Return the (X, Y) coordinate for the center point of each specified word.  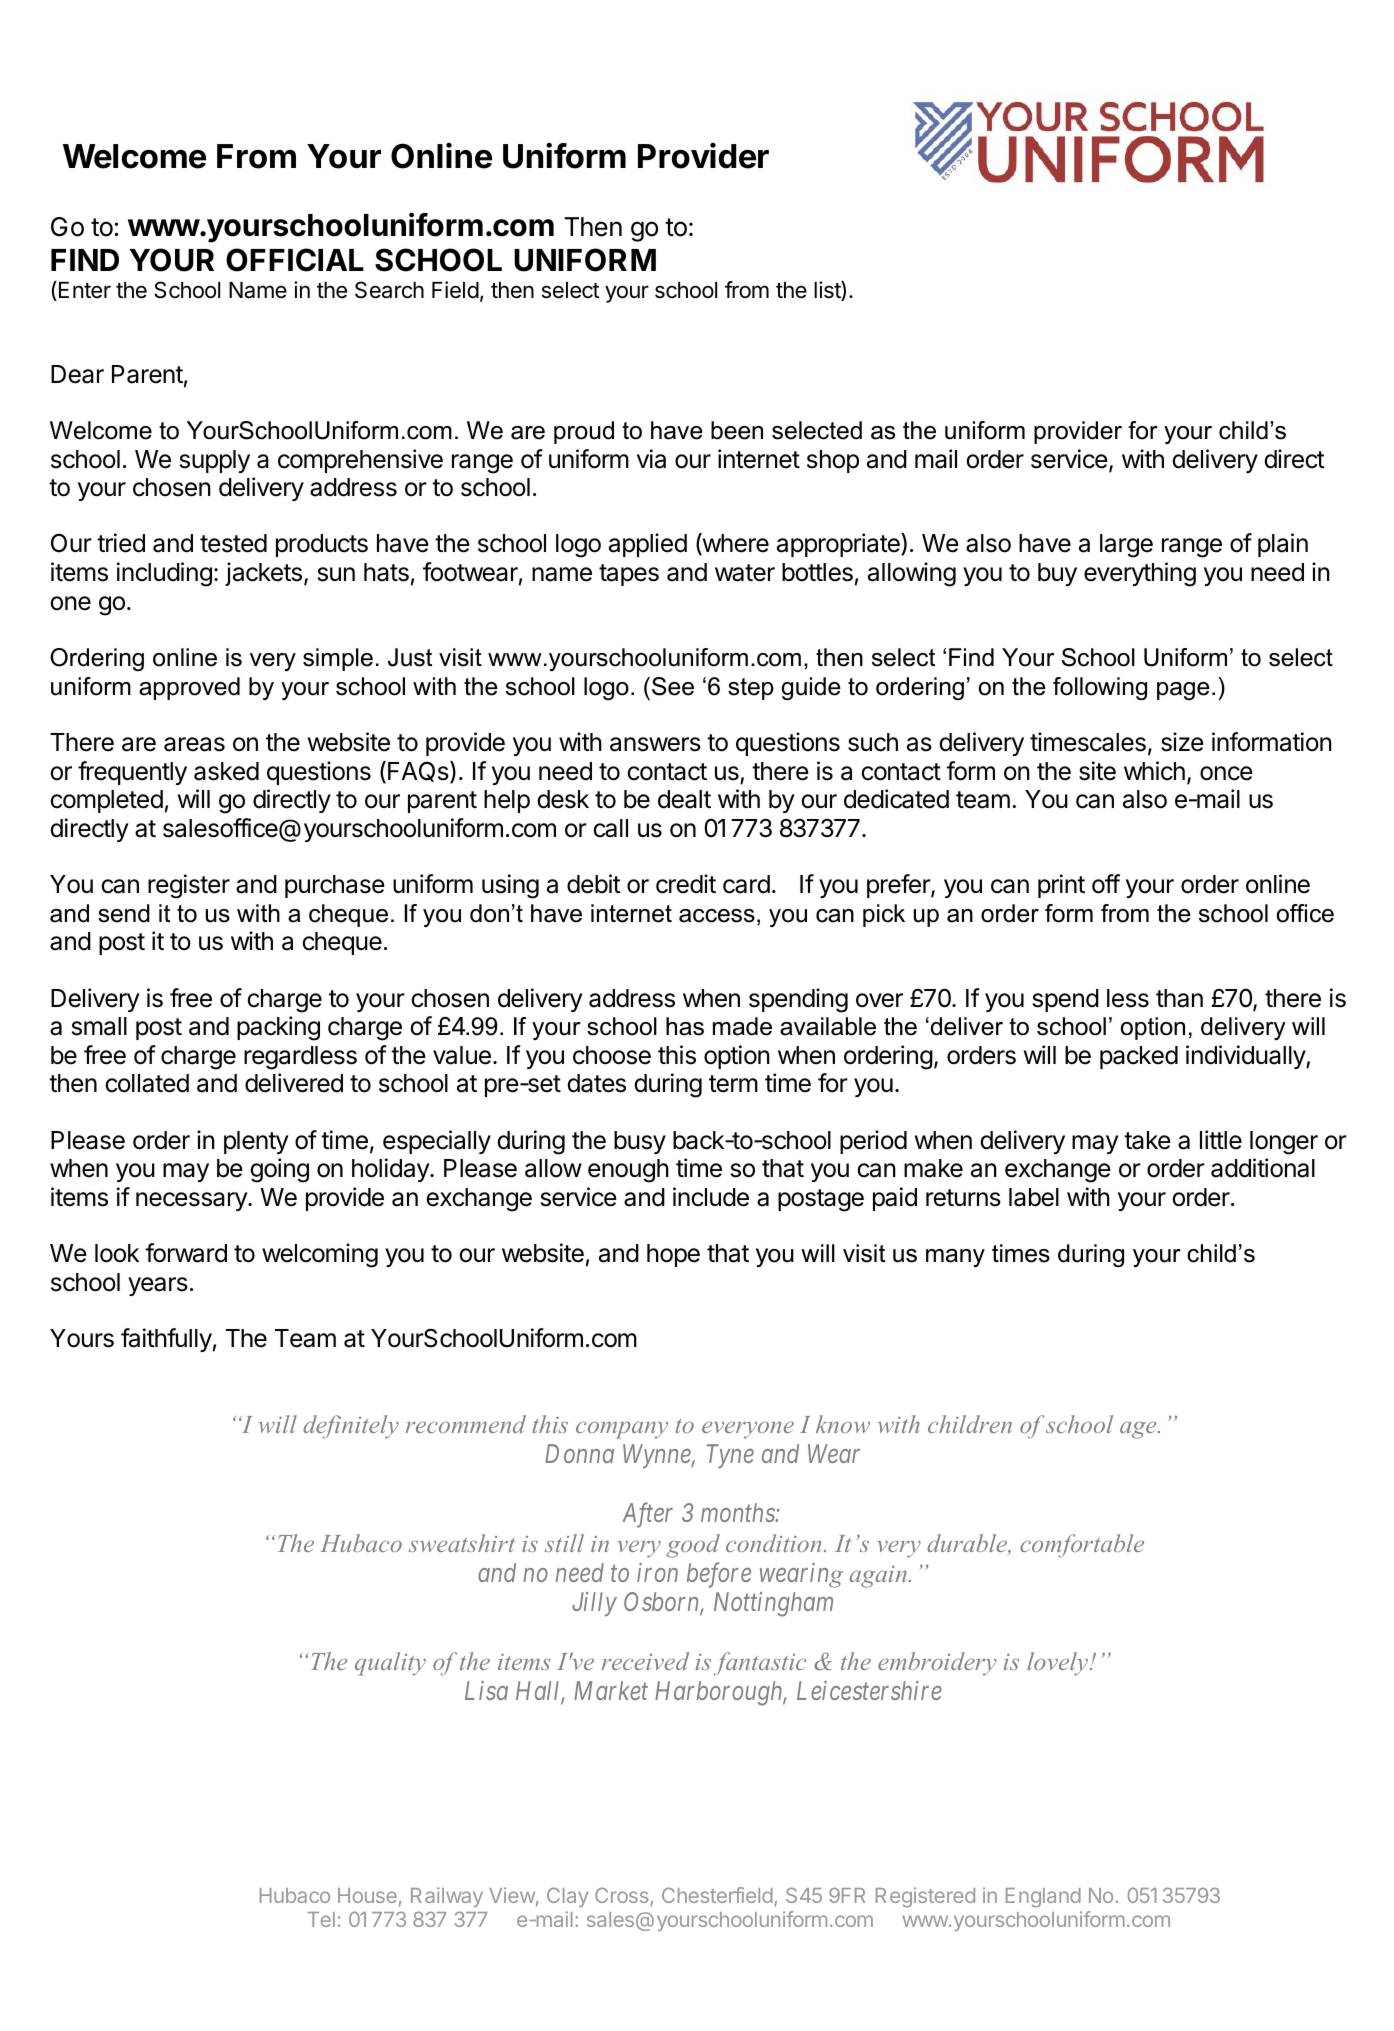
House (367, 1895)
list (828, 291)
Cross (623, 1896)
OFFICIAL (295, 260)
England (1043, 1898)
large (1126, 546)
